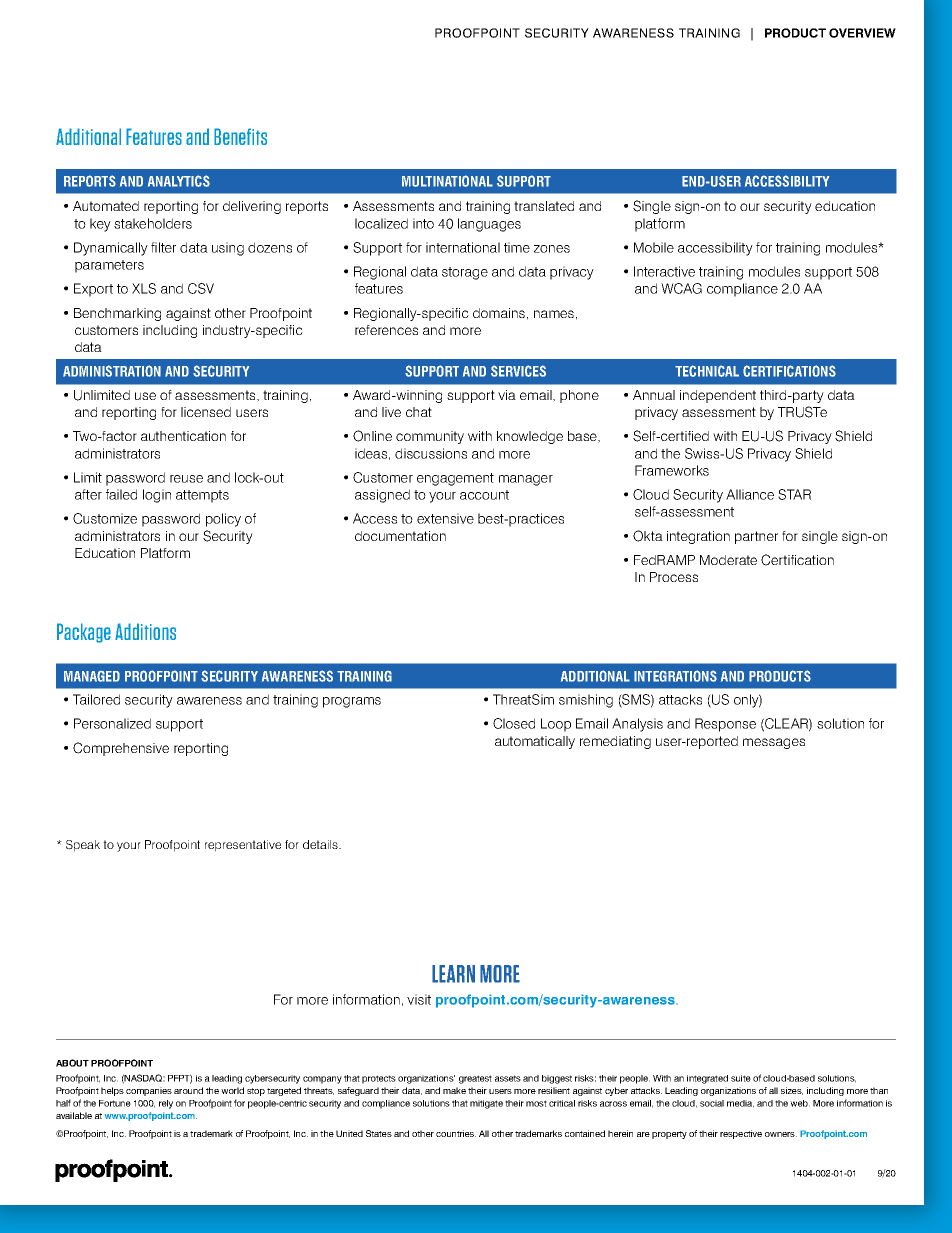 This screenshot has width=952, height=1233. What do you see at coordinates (465, 273) in the screenshot?
I see `storage` at bounding box center [465, 273].
